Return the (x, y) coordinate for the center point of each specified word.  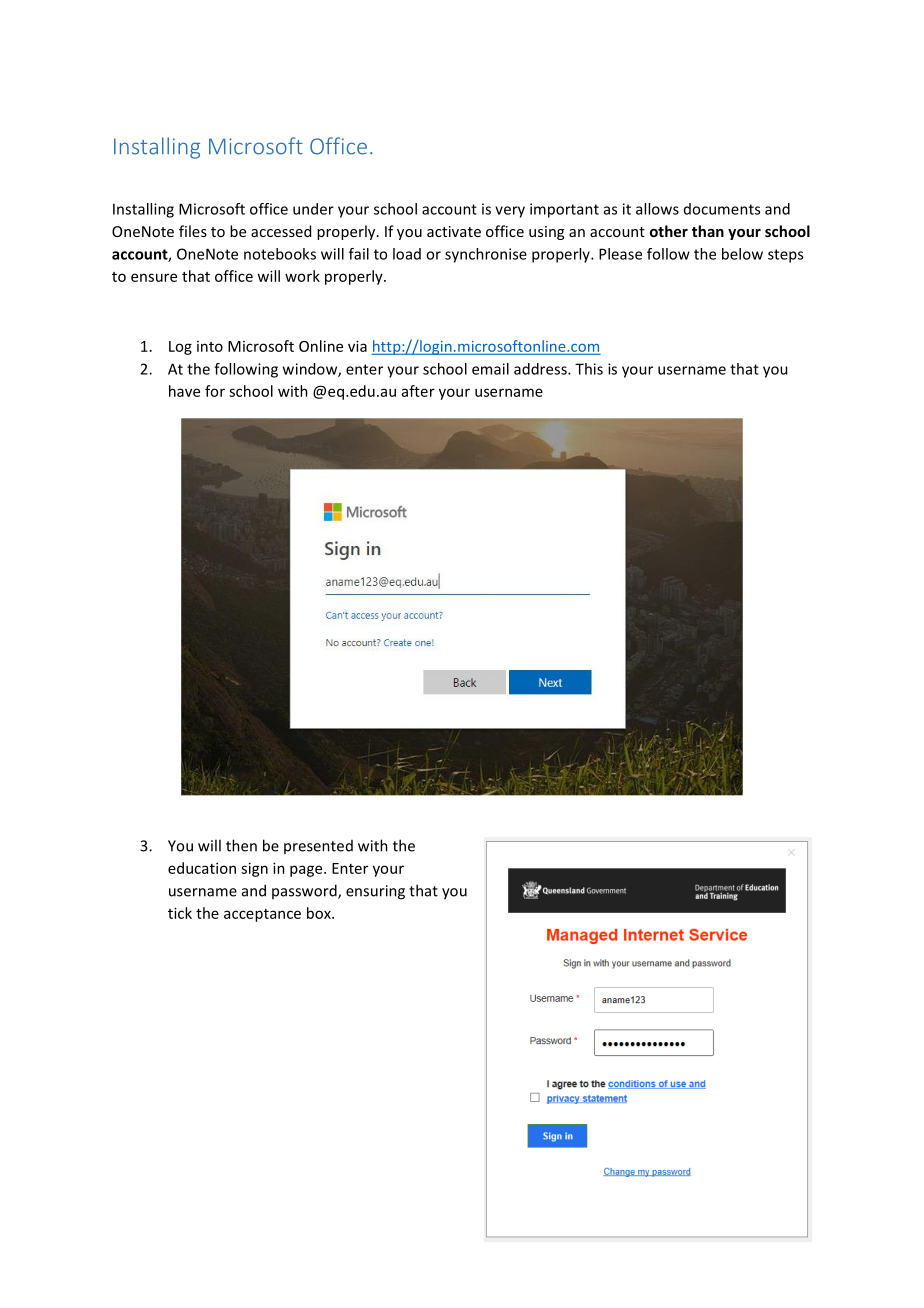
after (418, 391)
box (320, 913)
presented (318, 847)
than (708, 231)
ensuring (375, 892)
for (215, 391)
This (589, 369)
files (193, 231)
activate (454, 231)
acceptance (262, 915)
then (241, 845)
